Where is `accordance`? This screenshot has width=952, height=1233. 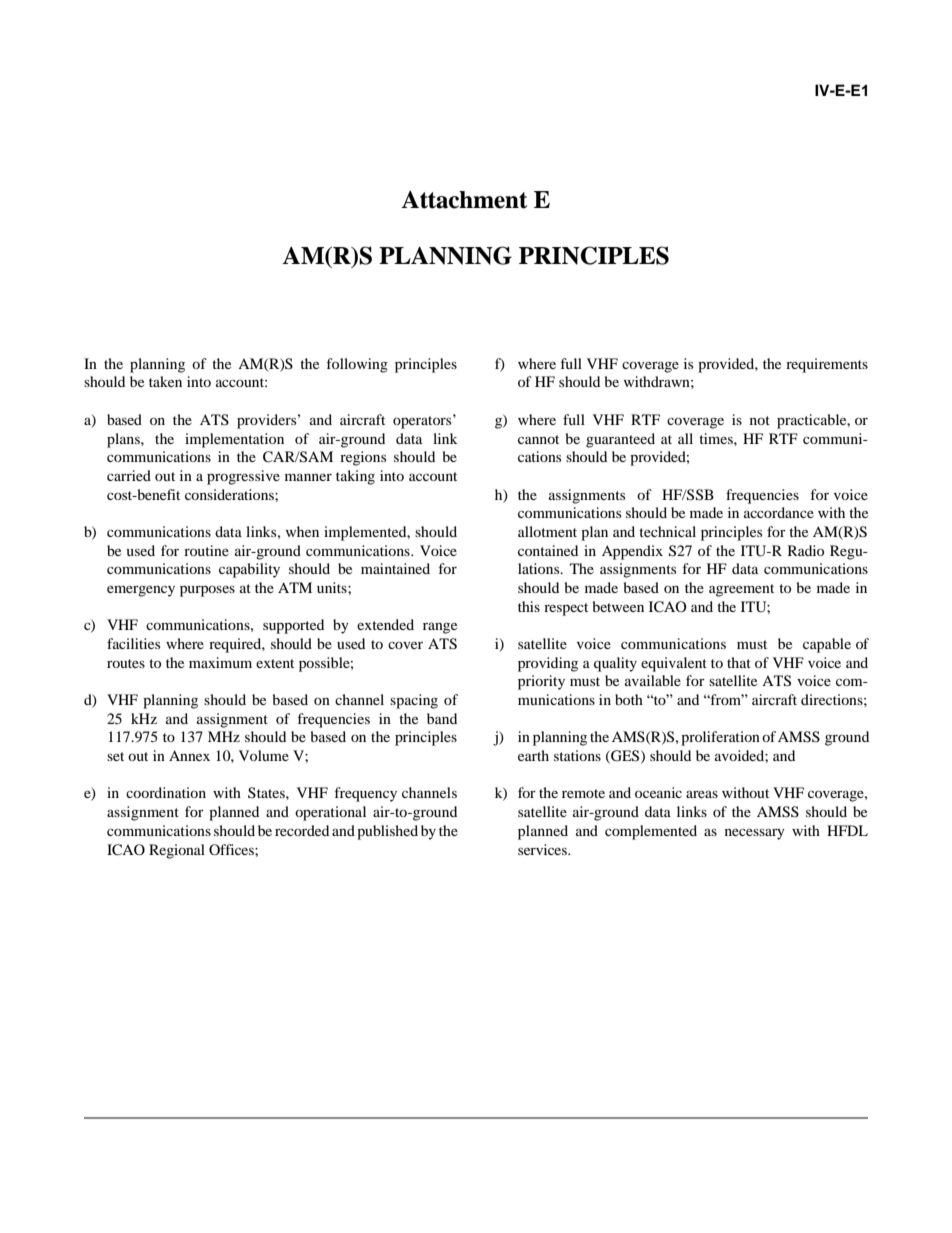 accordance is located at coordinates (779, 512).
